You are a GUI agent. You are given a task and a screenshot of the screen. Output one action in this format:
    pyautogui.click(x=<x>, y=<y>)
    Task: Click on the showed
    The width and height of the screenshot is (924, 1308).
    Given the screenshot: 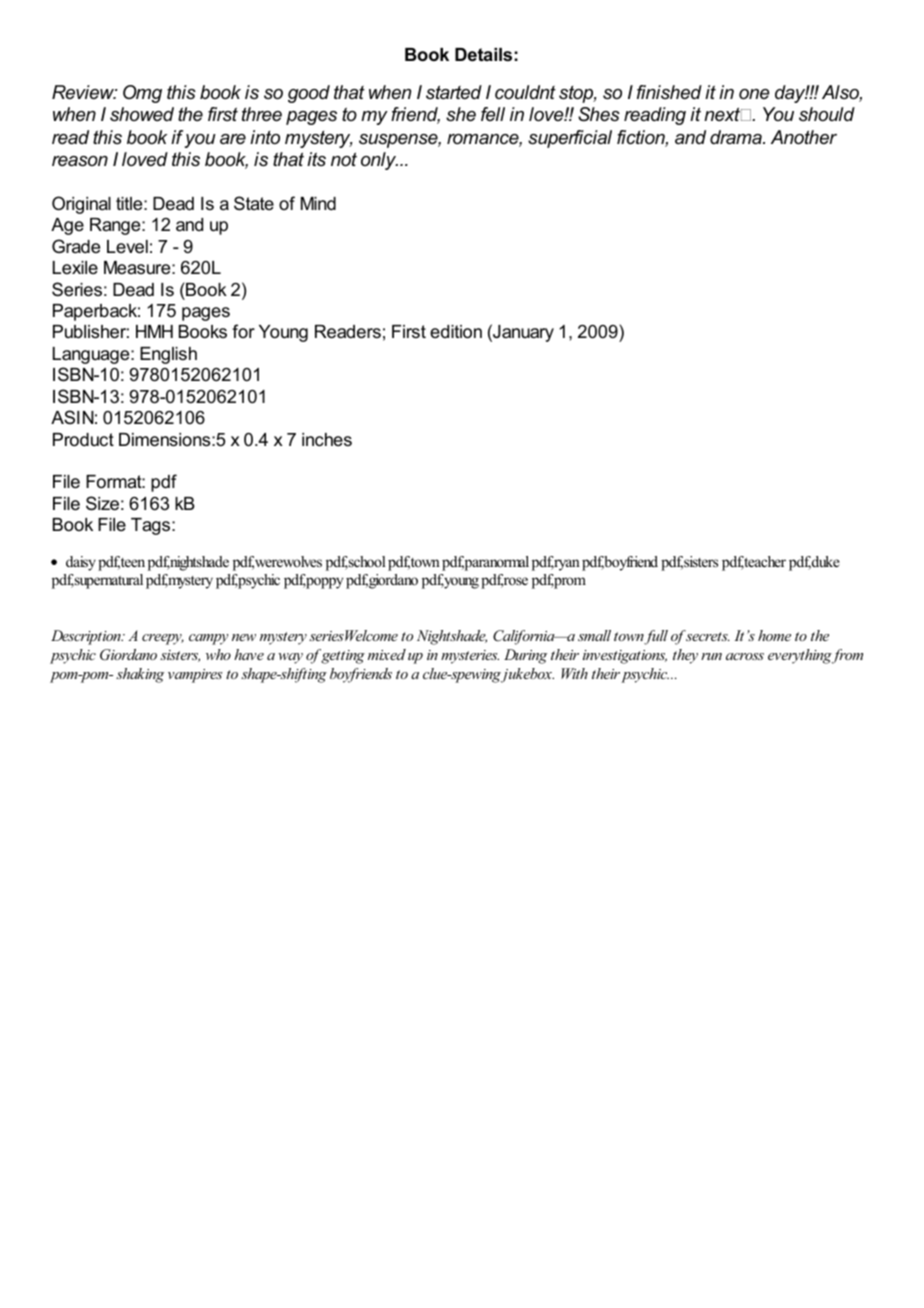 What is the action you would take?
    pyautogui.click(x=142, y=114)
